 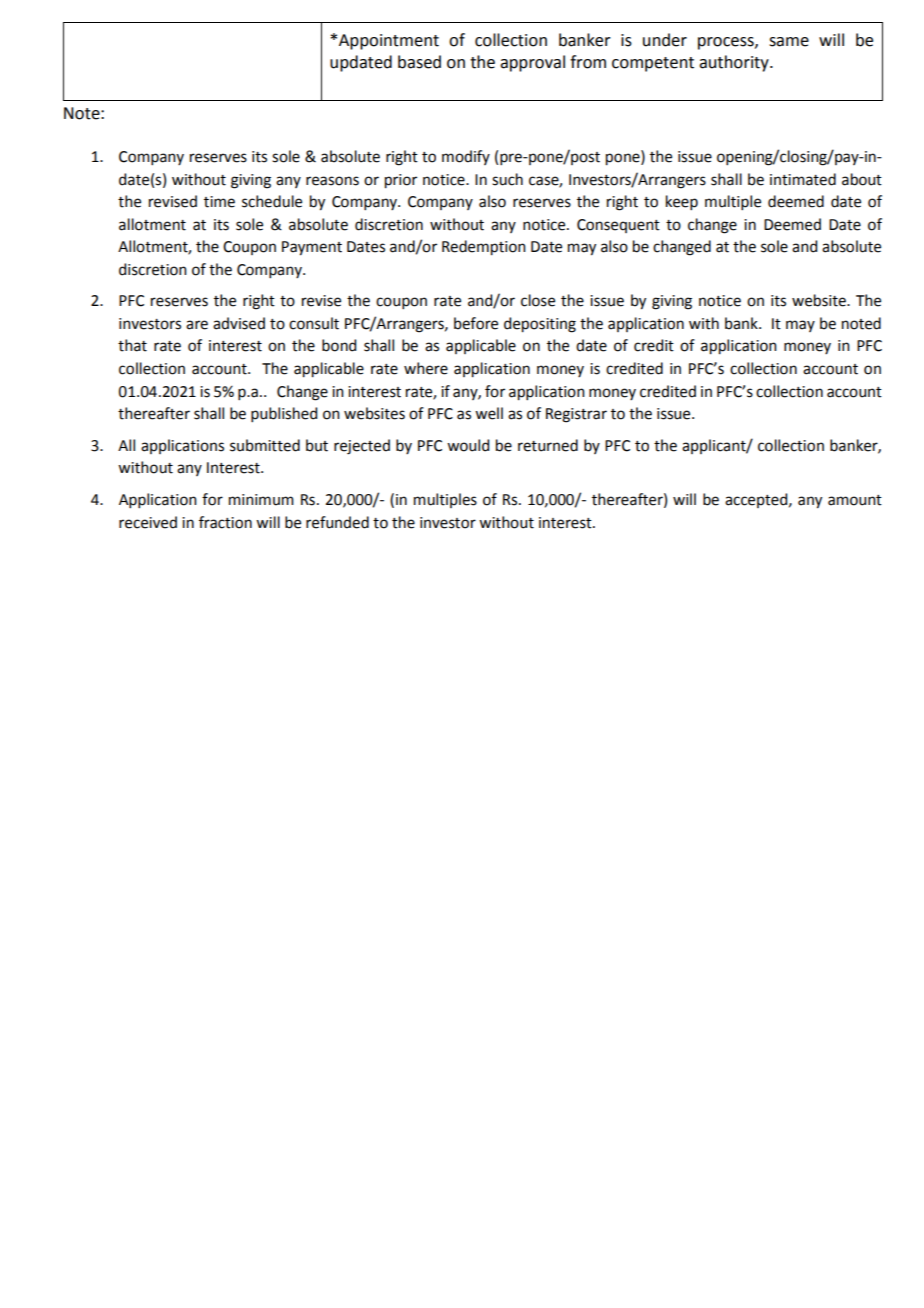 I want to click on well, so click(x=489, y=413).
